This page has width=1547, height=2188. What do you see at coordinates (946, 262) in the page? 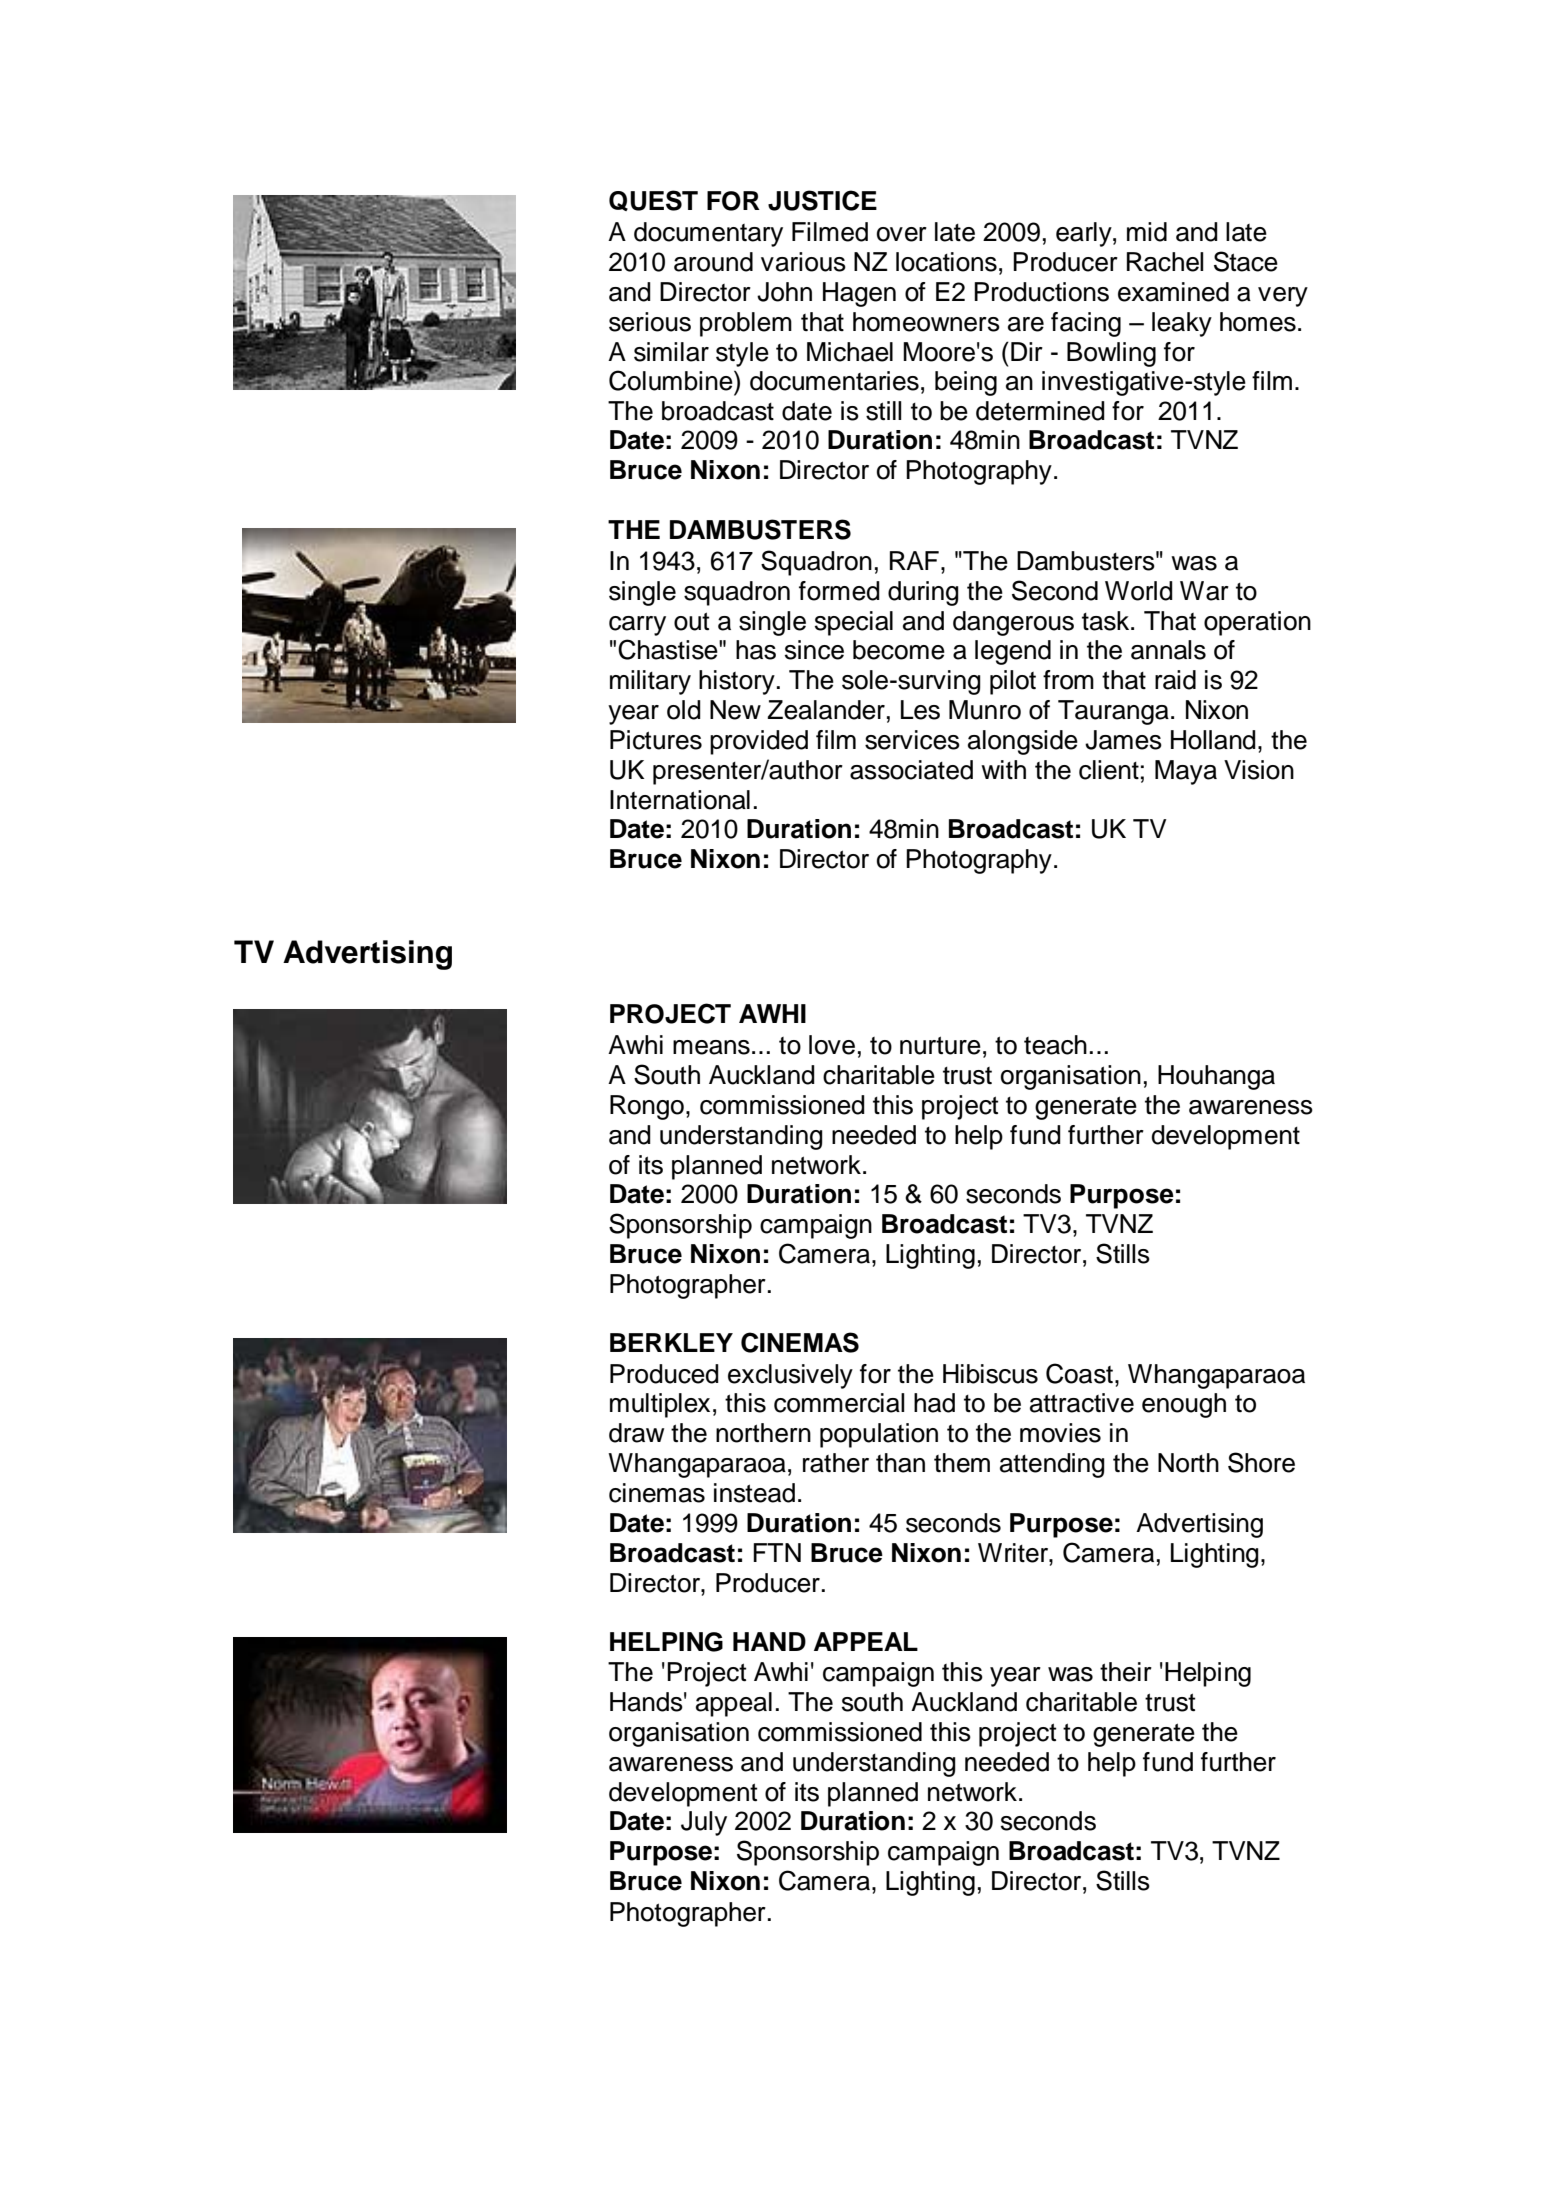
I see `locations` at bounding box center [946, 262].
